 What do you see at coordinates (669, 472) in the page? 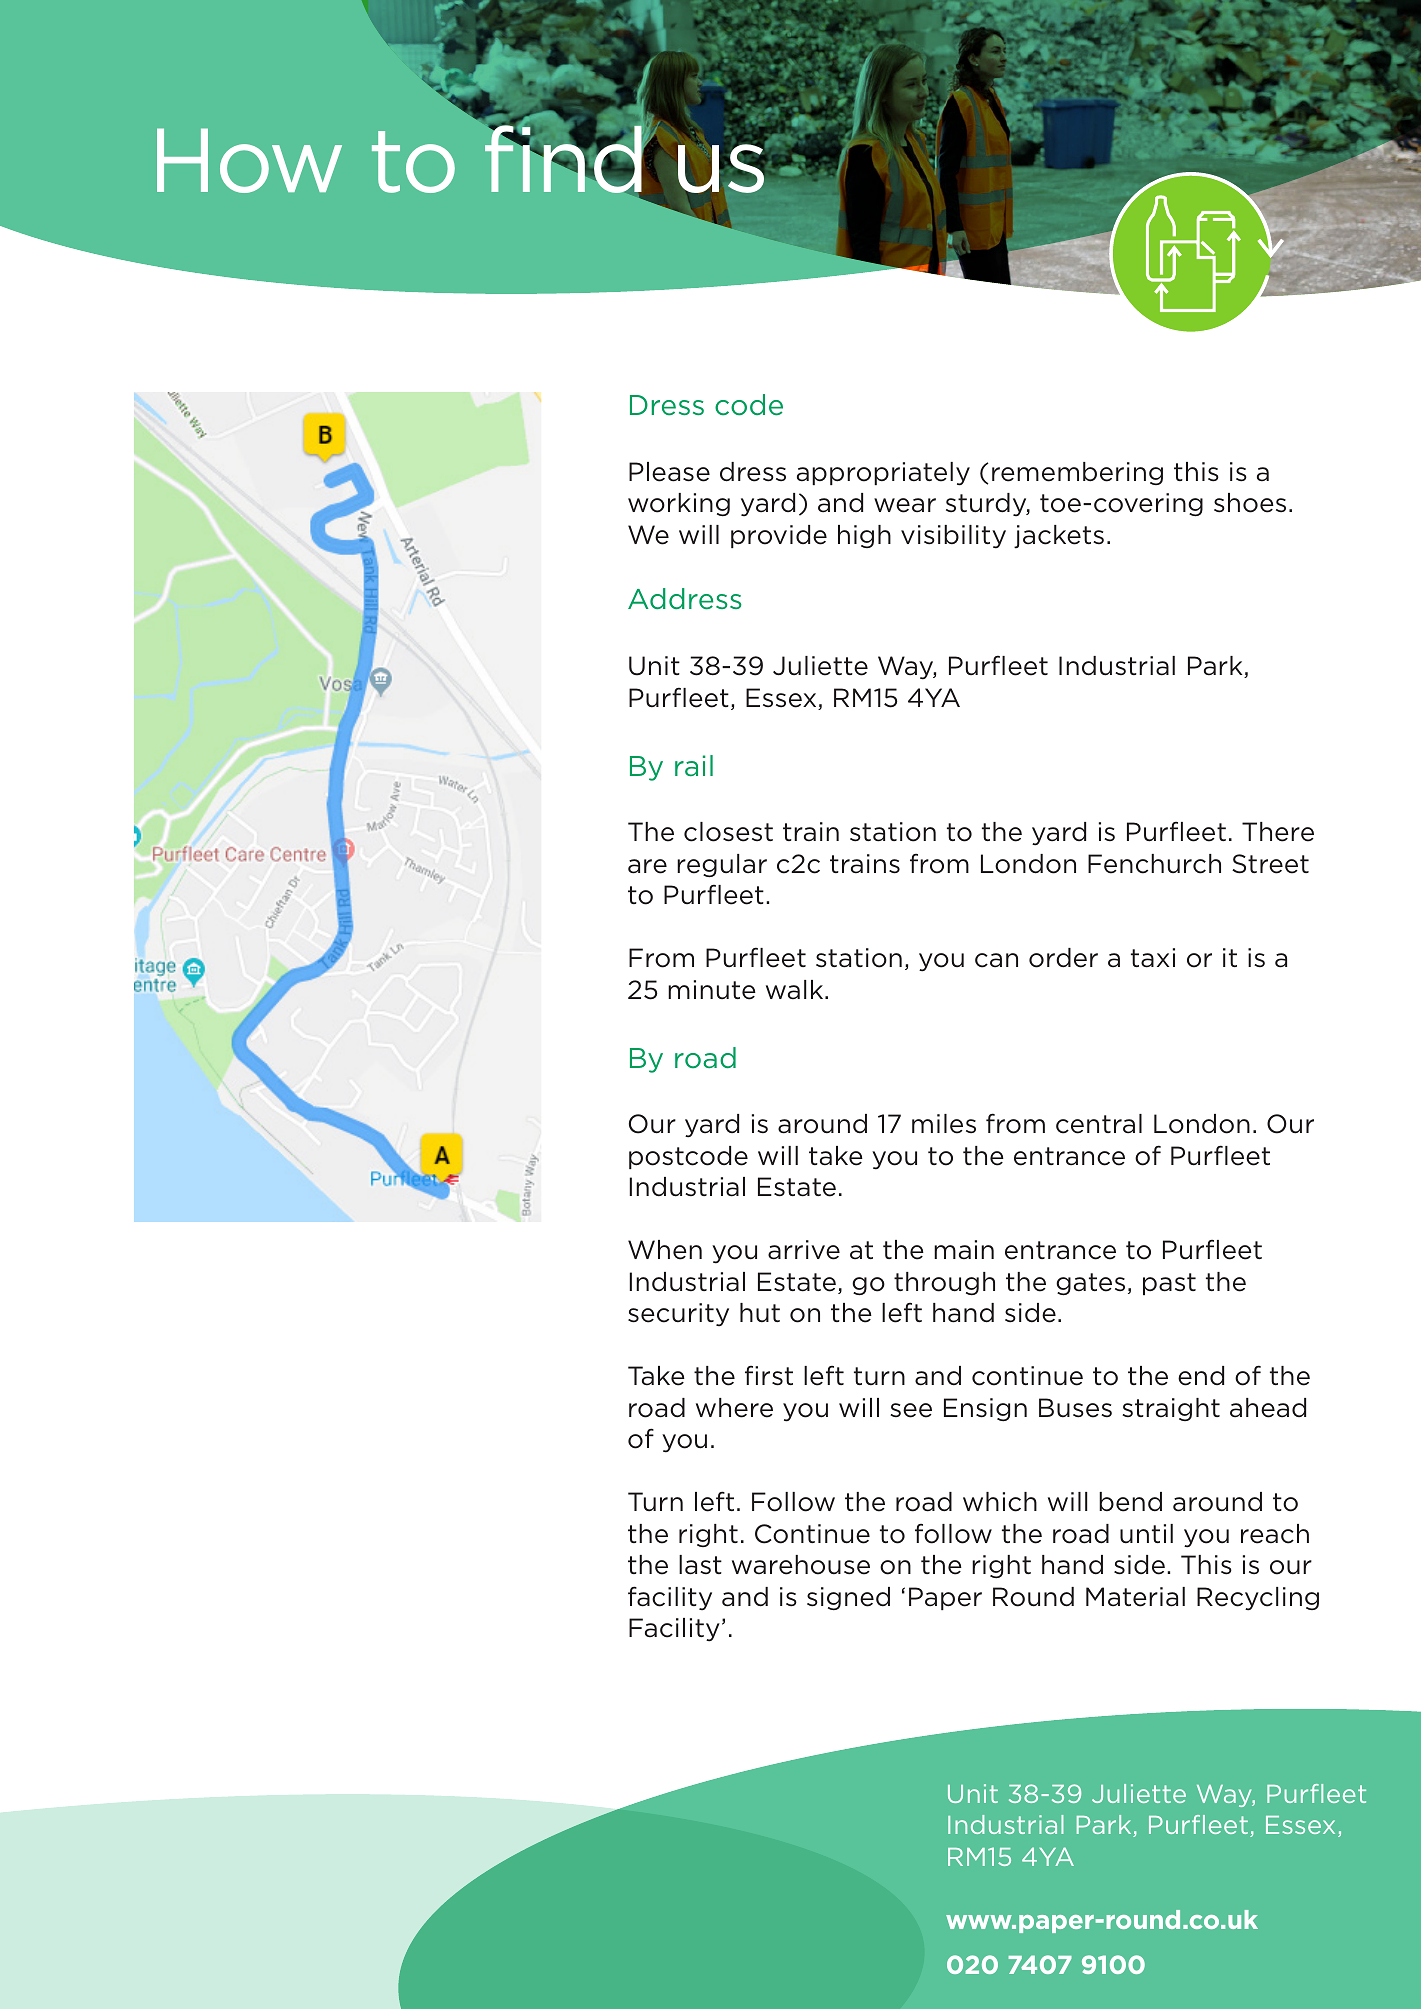
I see `Please` at bounding box center [669, 472].
